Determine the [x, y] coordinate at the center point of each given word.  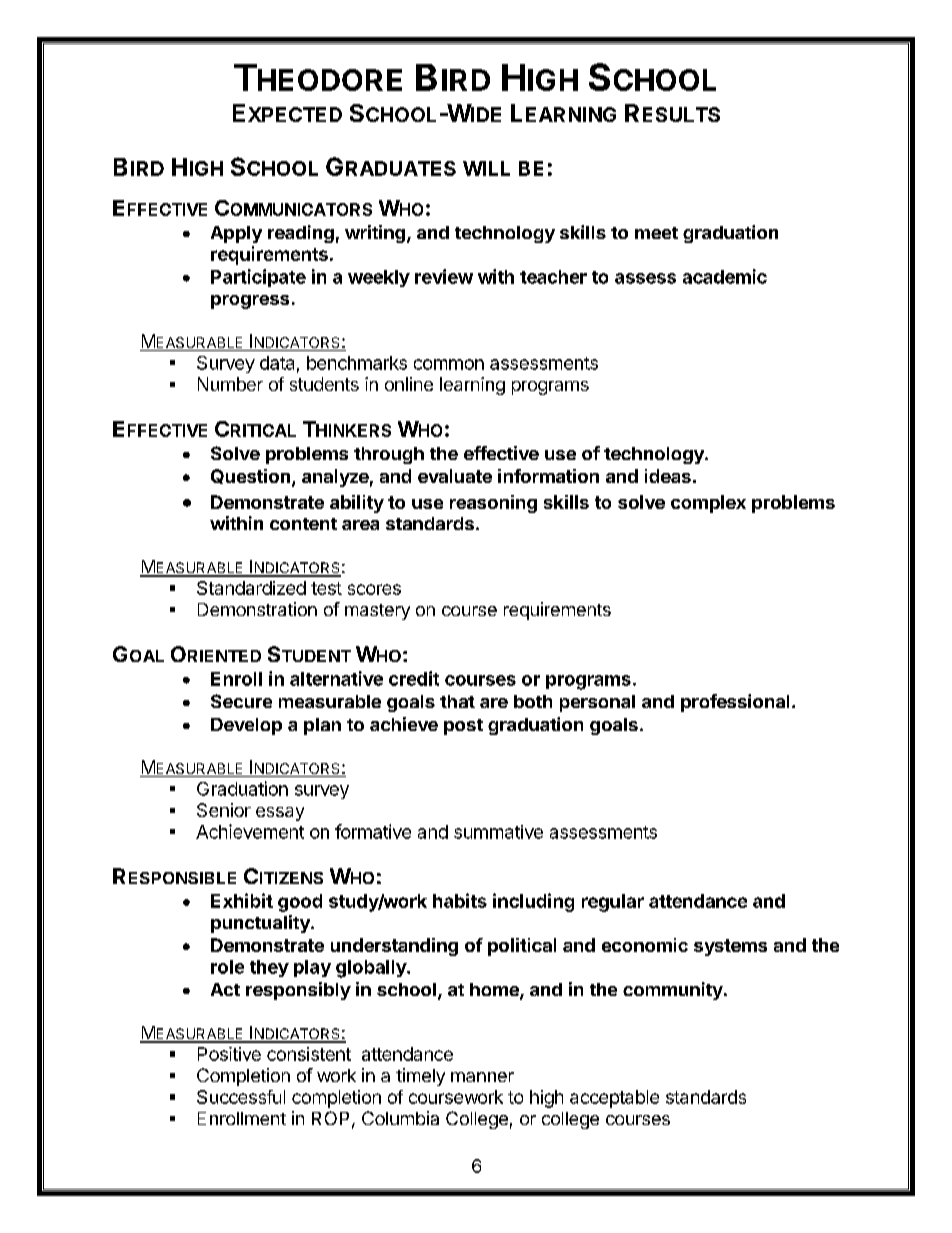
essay [280, 814]
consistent [309, 1054]
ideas [668, 476]
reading [301, 234]
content [303, 524]
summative [498, 832]
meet [656, 233]
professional [735, 703]
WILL [486, 168]
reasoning [493, 504]
